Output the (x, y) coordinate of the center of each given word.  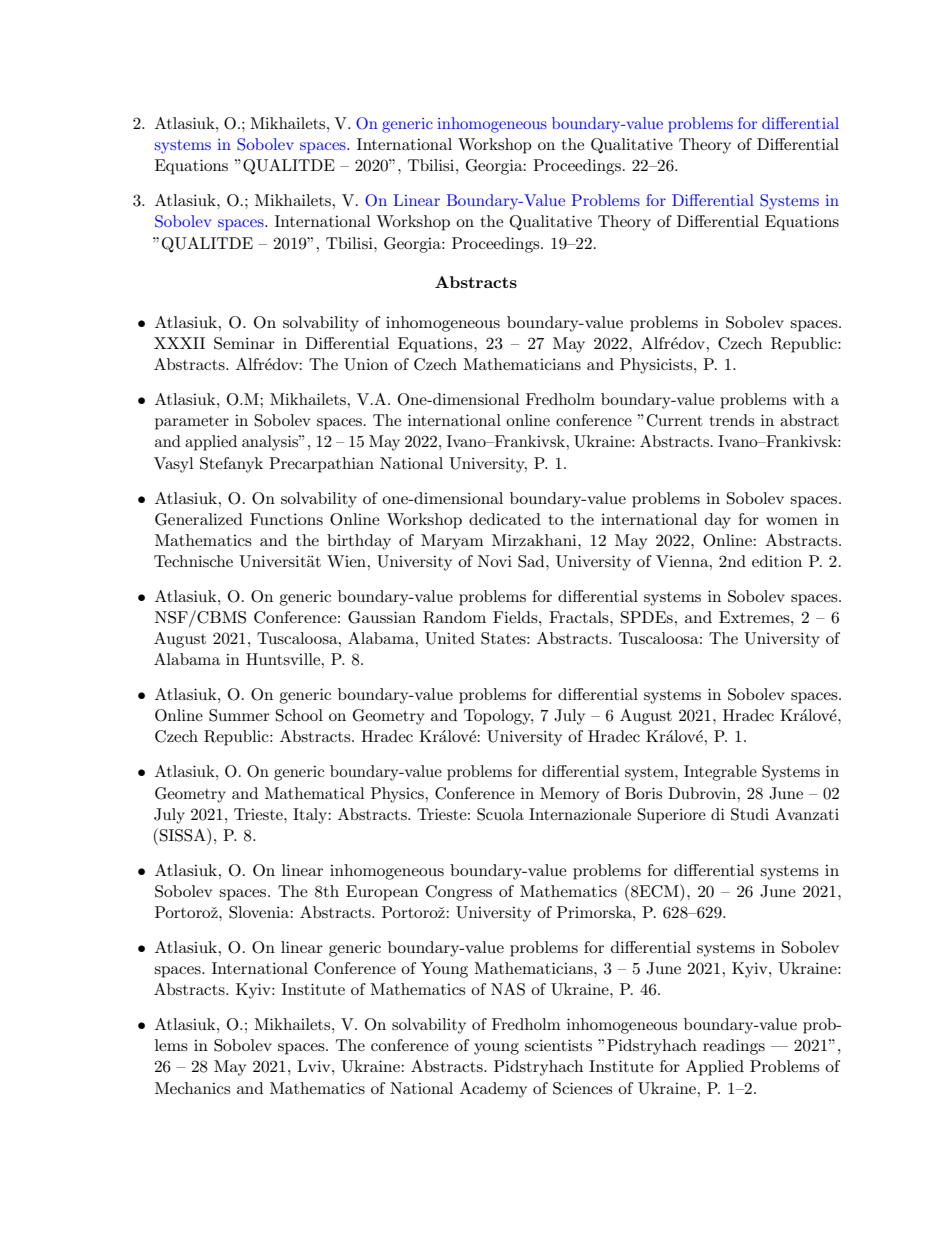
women (792, 521)
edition (777, 561)
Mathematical (314, 793)
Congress (459, 893)
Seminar (244, 343)
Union (366, 364)
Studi (750, 814)
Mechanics (192, 1088)
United (450, 638)
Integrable (720, 773)
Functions (286, 519)
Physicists (657, 366)
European (382, 893)
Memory (569, 795)
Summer (239, 715)
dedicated (505, 519)
